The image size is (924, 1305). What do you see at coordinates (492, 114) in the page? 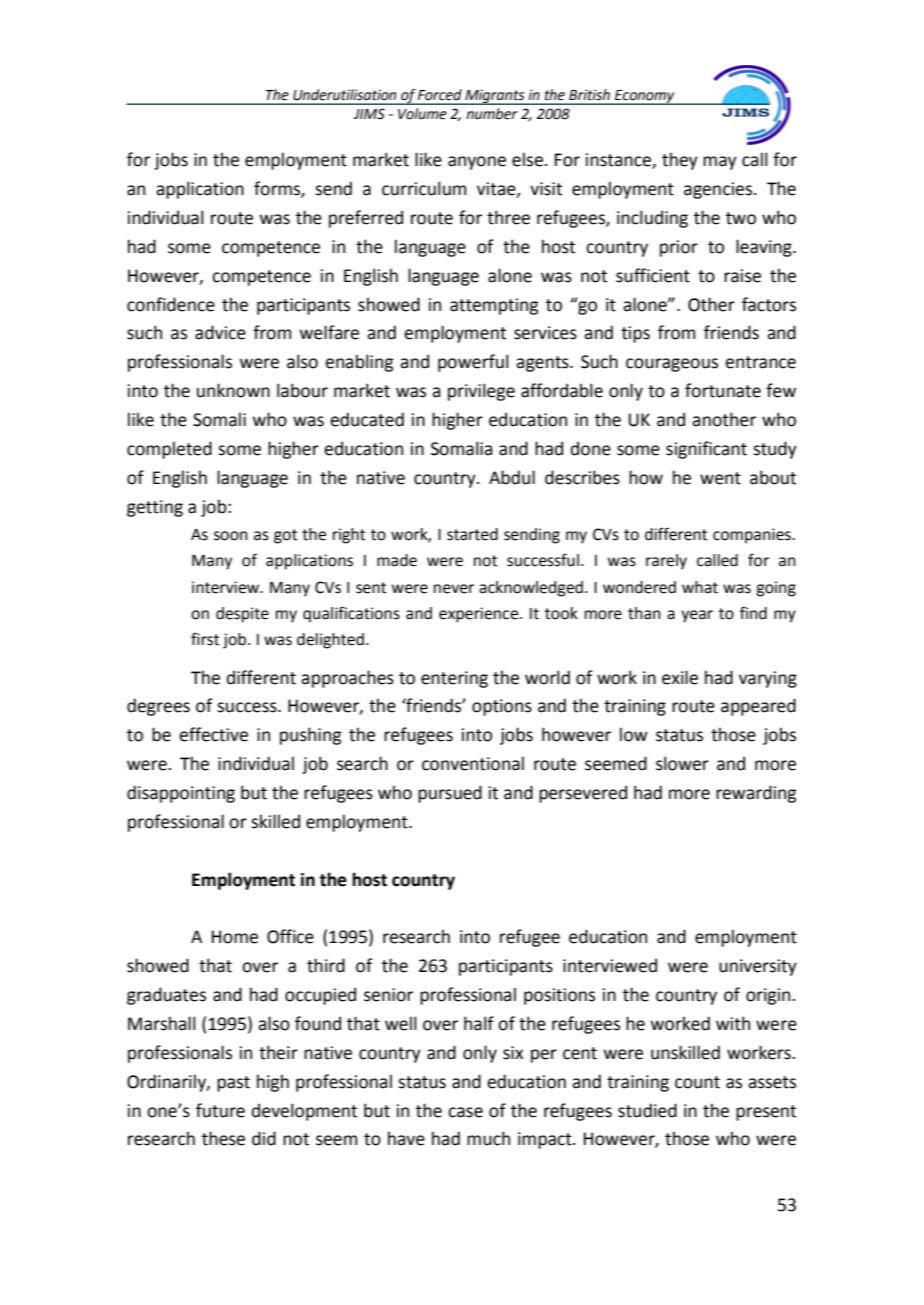
I see `number` at bounding box center [492, 114].
